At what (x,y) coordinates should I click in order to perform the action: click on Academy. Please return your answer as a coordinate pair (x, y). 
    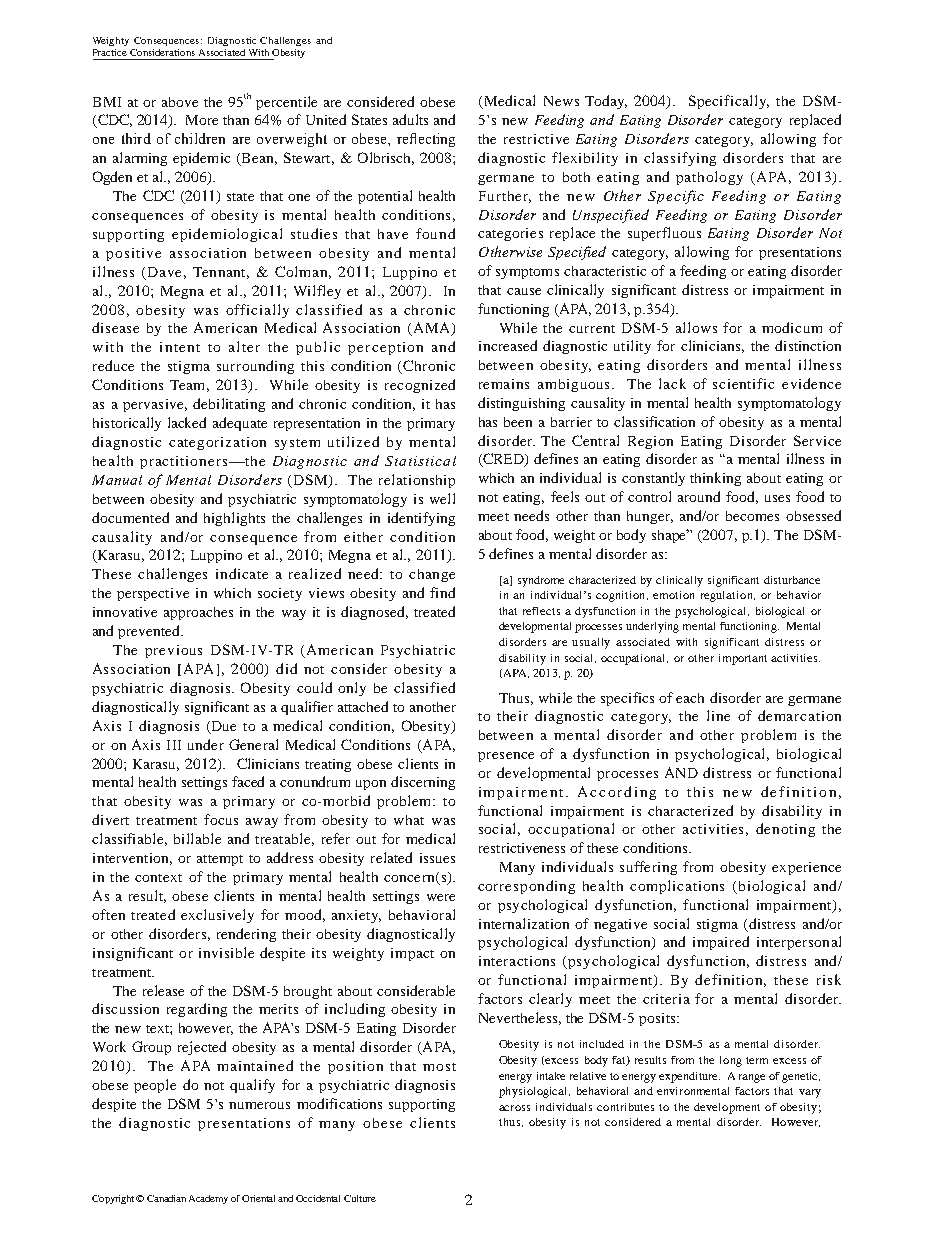
    Looking at the image, I should click on (208, 1199).
